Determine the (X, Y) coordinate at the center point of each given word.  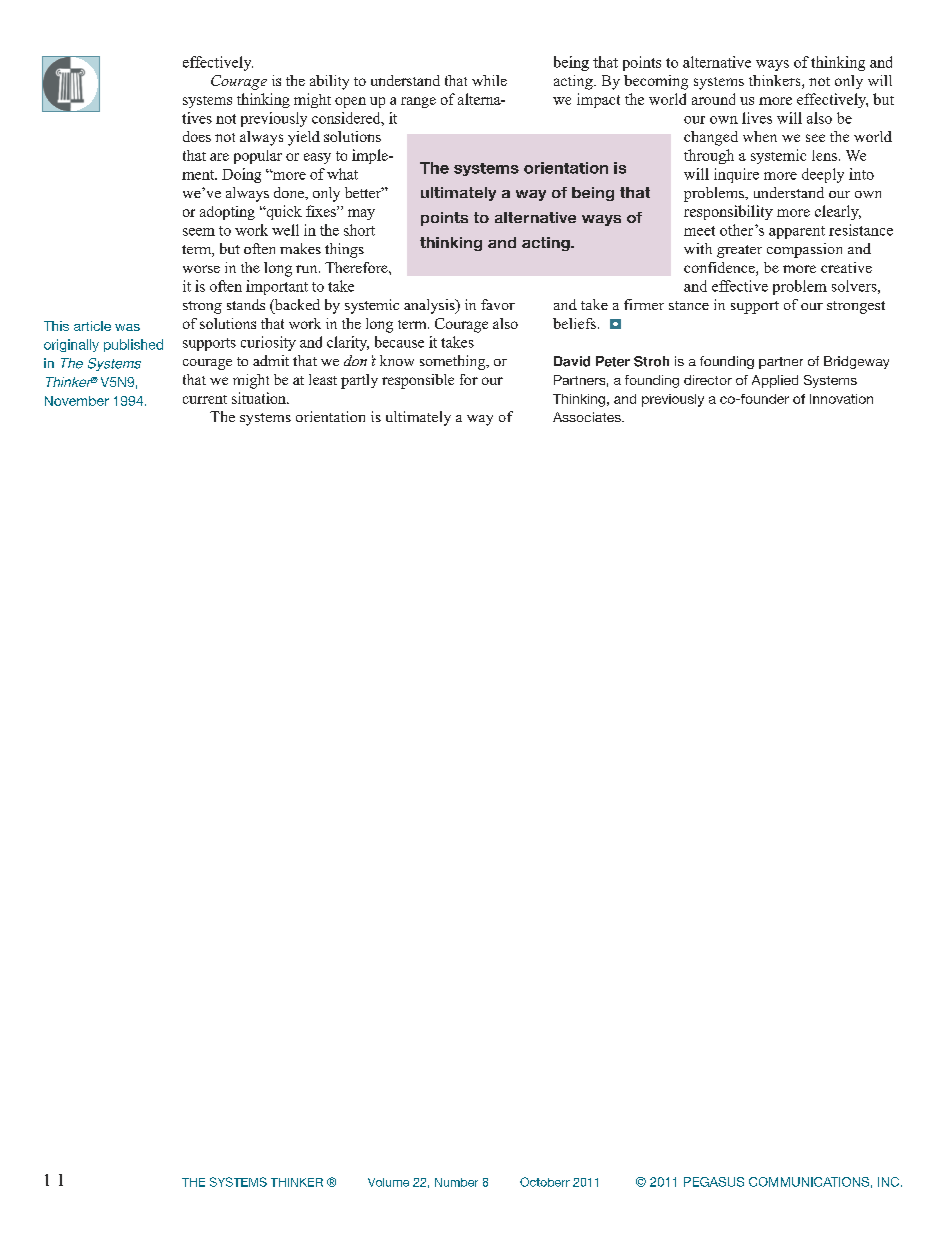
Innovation (841, 399)
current (205, 399)
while (489, 80)
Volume (388, 1182)
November (77, 401)
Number (456, 1182)
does (197, 136)
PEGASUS (714, 1182)
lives (757, 118)
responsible (418, 381)
